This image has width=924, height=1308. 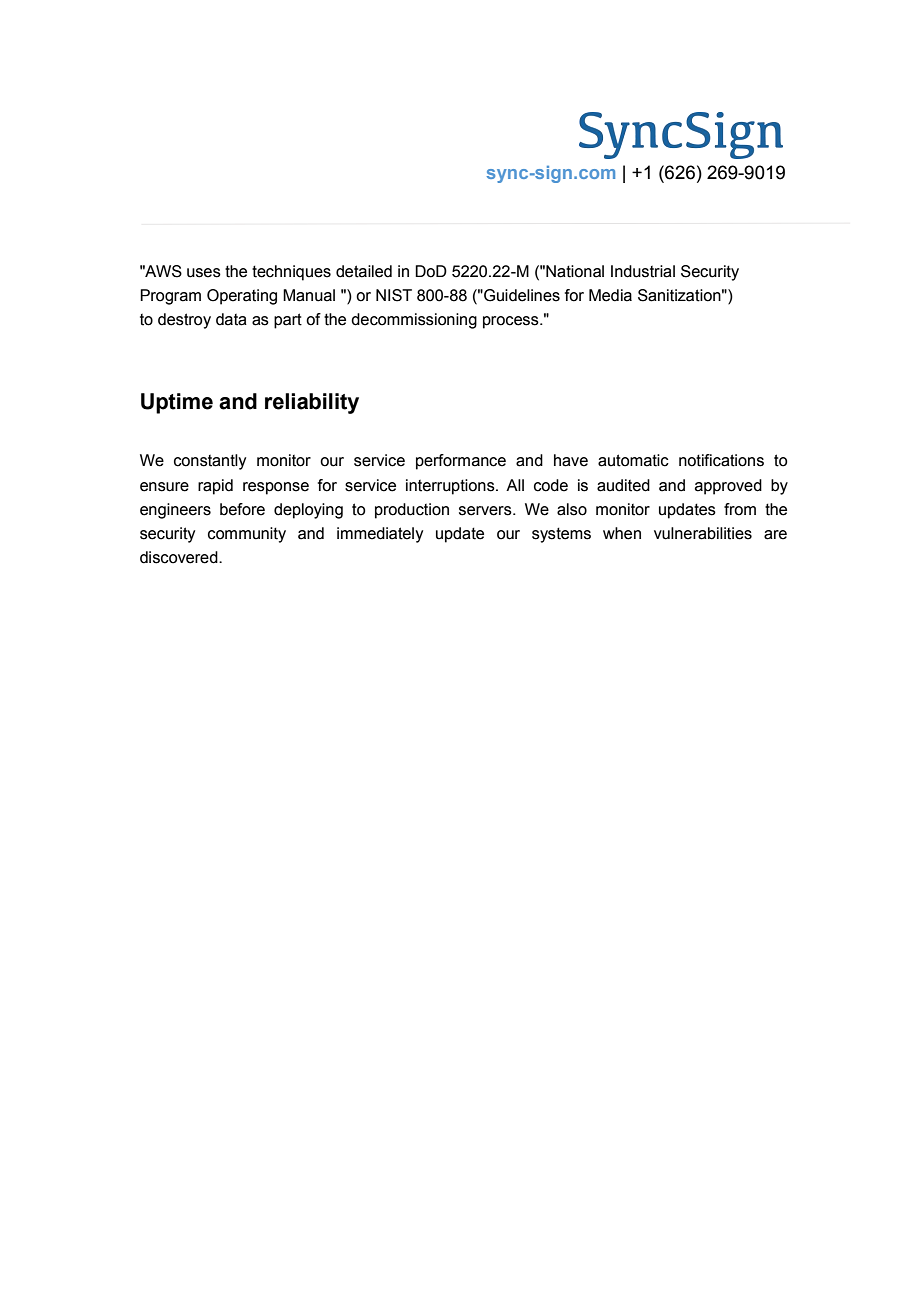 What do you see at coordinates (247, 535) in the image?
I see `community` at bounding box center [247, 535].
